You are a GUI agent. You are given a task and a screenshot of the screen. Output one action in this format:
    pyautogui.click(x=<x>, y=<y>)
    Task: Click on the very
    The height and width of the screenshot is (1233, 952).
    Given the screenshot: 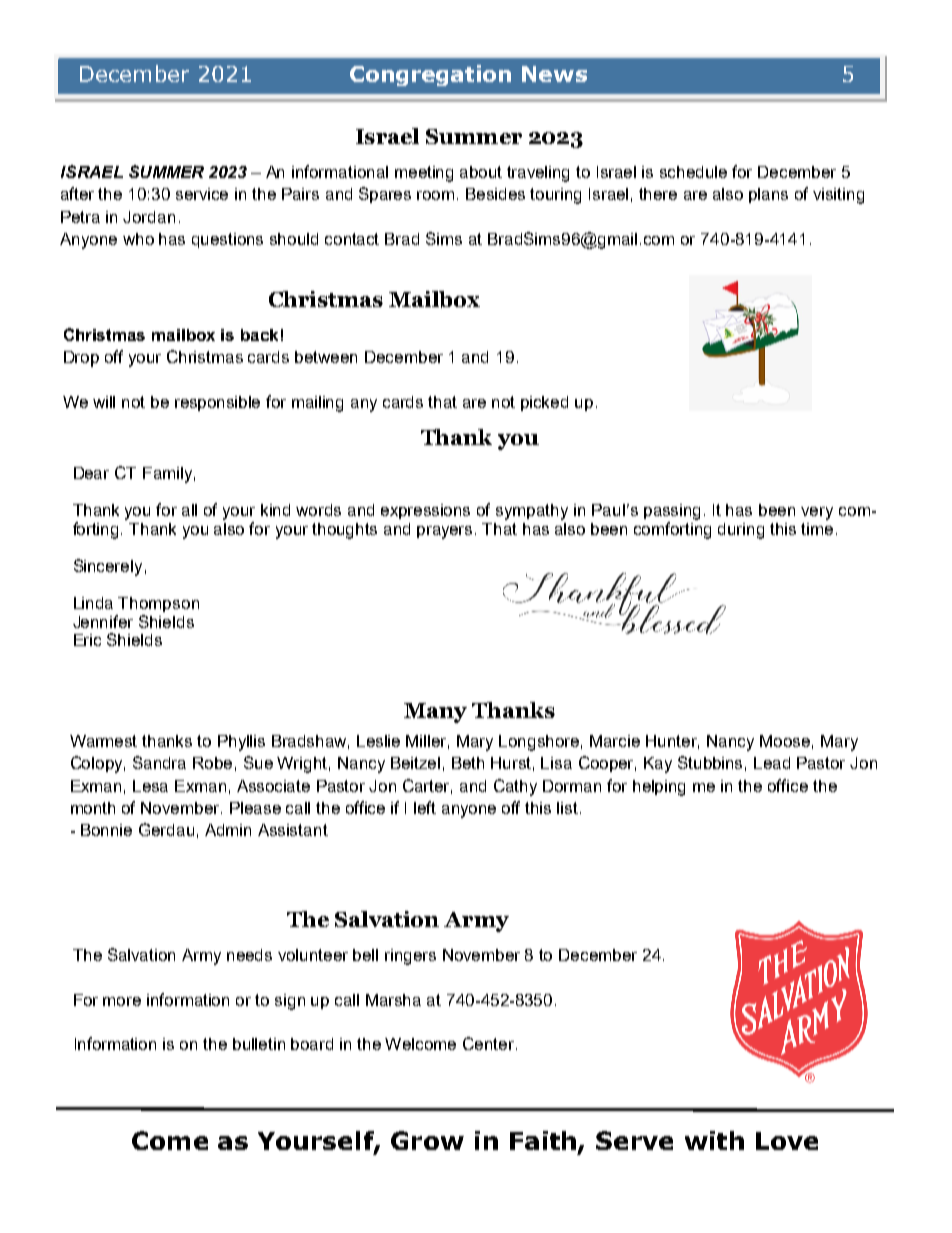 What is the action you would take?
    pyautogui.click(x=817, y=513)
